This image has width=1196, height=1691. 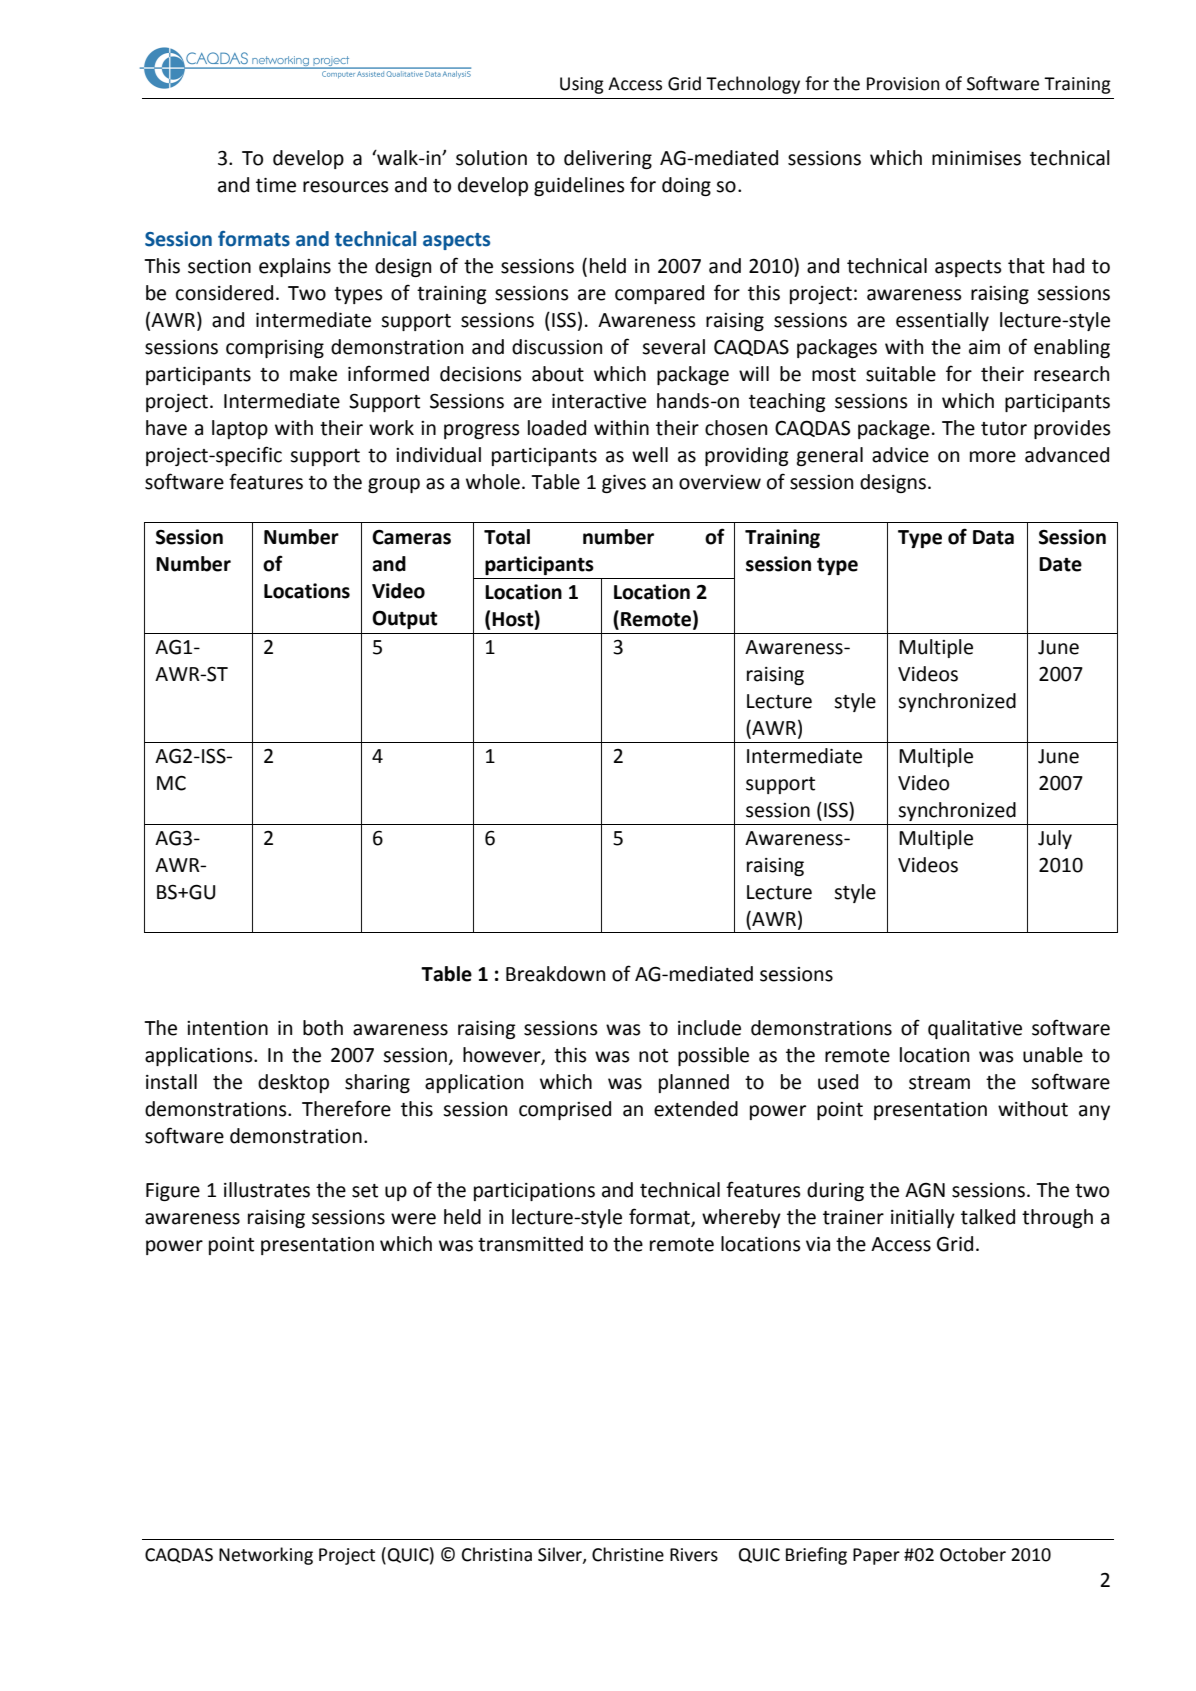 What do you see at coordinates (497, 1554) in the image?
I see `Christina` at bounding box center [497, 1554].
